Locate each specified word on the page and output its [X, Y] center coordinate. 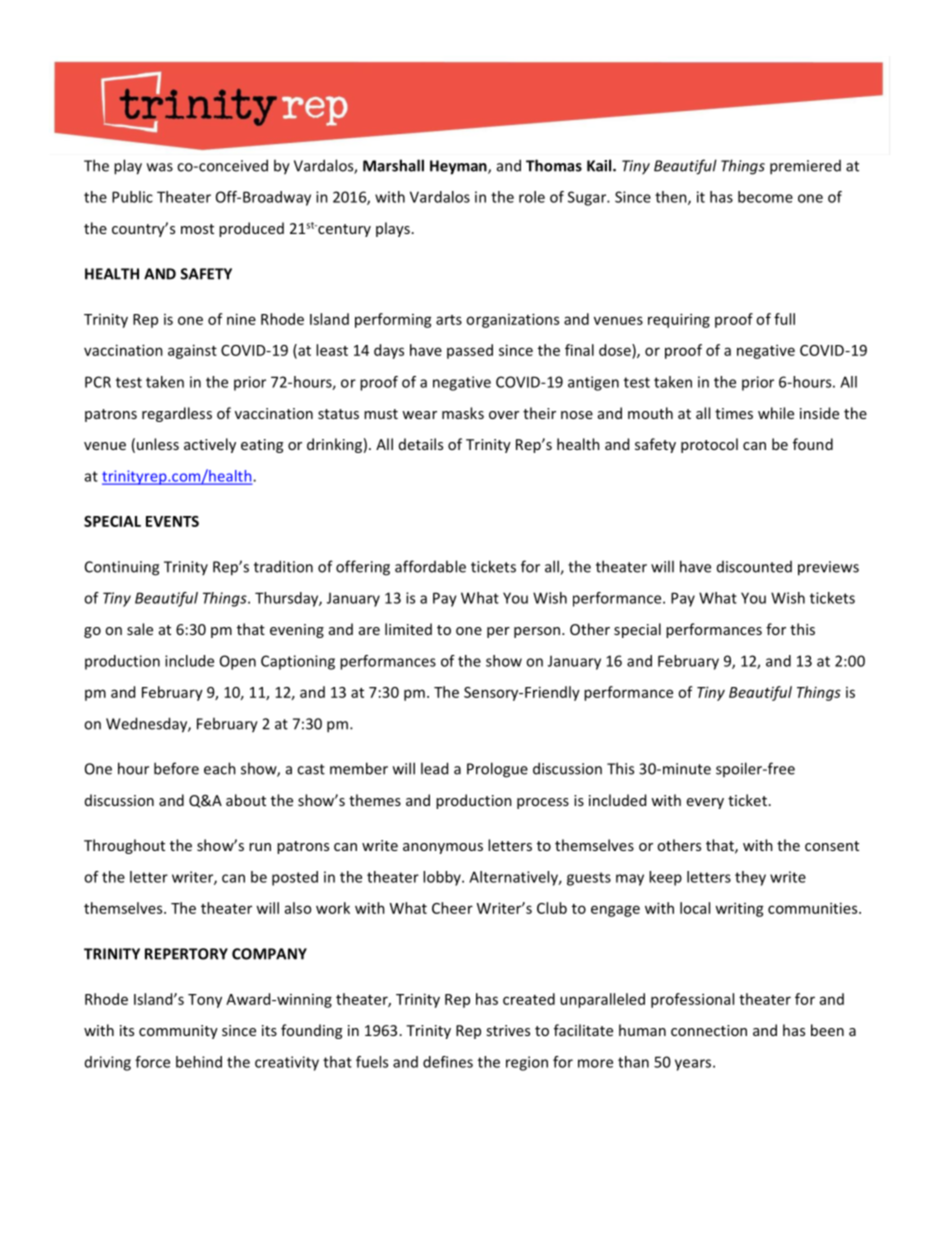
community [178, 1032]
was [160, 167]
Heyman [459, 167]
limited [408, 629]
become [765, 197]
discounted [754, 567]
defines [448, 1062]
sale [140, 629]
